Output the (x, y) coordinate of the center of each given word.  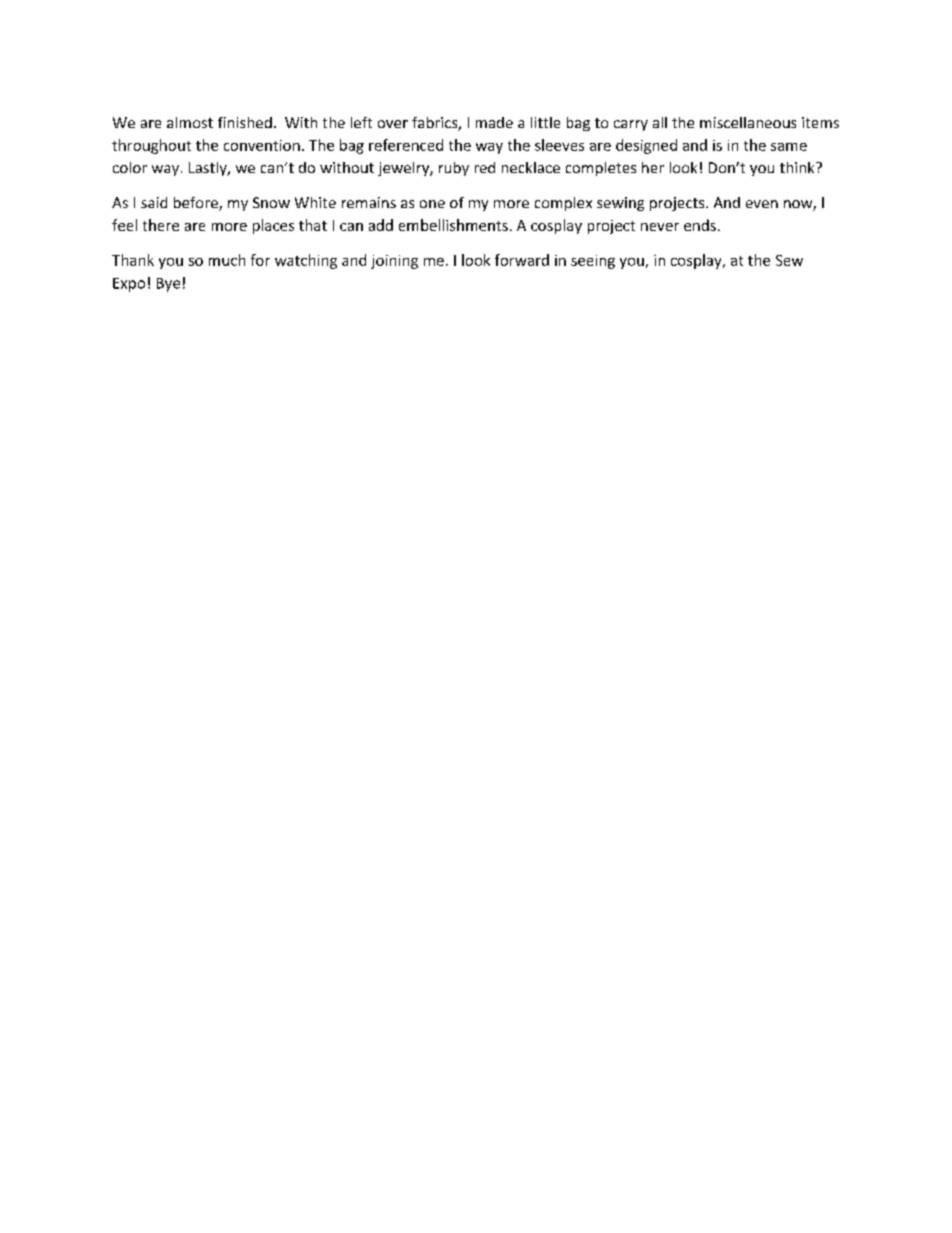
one (432, 204)
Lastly (209, 169)
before (197, 204)
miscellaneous (748, 122)
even (762, 204)
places (273, 226)
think (798, 167)
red (485, 167)
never (660, 227)
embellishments (453, 225)
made (494, 122)
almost (190, 122)
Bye (168, 285)
